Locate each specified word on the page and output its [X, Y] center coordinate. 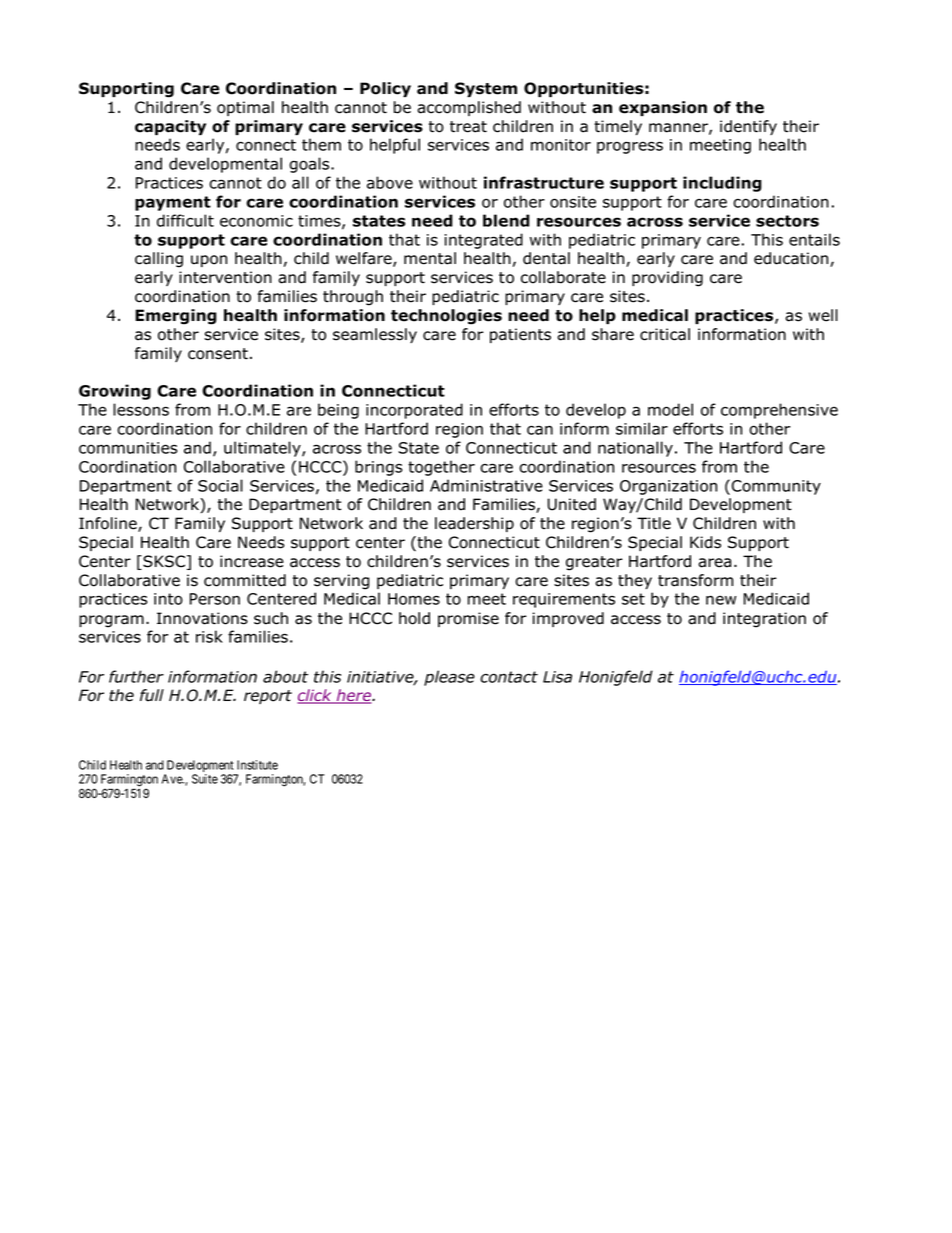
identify [748, 127]
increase [252, 561]
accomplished [469, 108]
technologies [446, 317]
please [449, 678]
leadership [474, 524]
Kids [705, 542]
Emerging [176, 317]
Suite [205, 779]
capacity [170, 127]
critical [665, 334]
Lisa [557, 677]
